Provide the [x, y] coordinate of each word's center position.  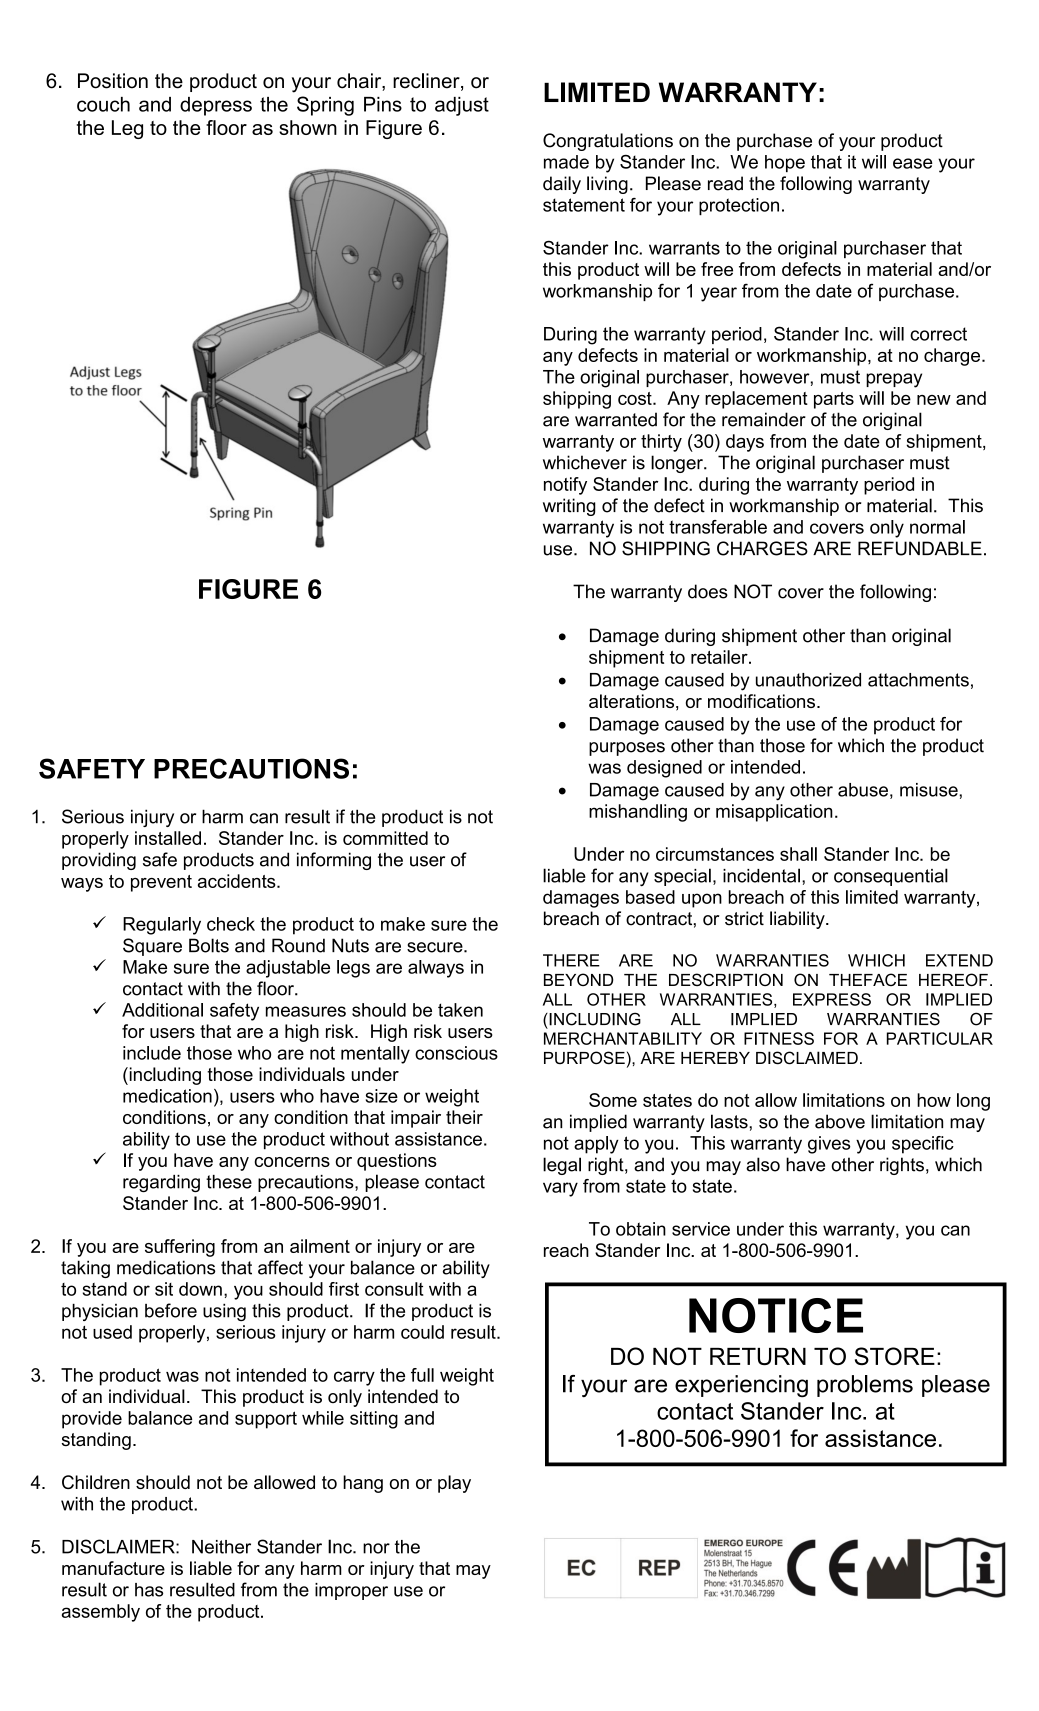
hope [785, 163]
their [464, 1117]
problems [865, 1386]
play [454, 1484]
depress [216, 106]
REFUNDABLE [920, 548]
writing [569, 507]
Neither [221, 1547]
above [840, 1121]
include [152, 1053]
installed [168, 838]
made [566, 162]
